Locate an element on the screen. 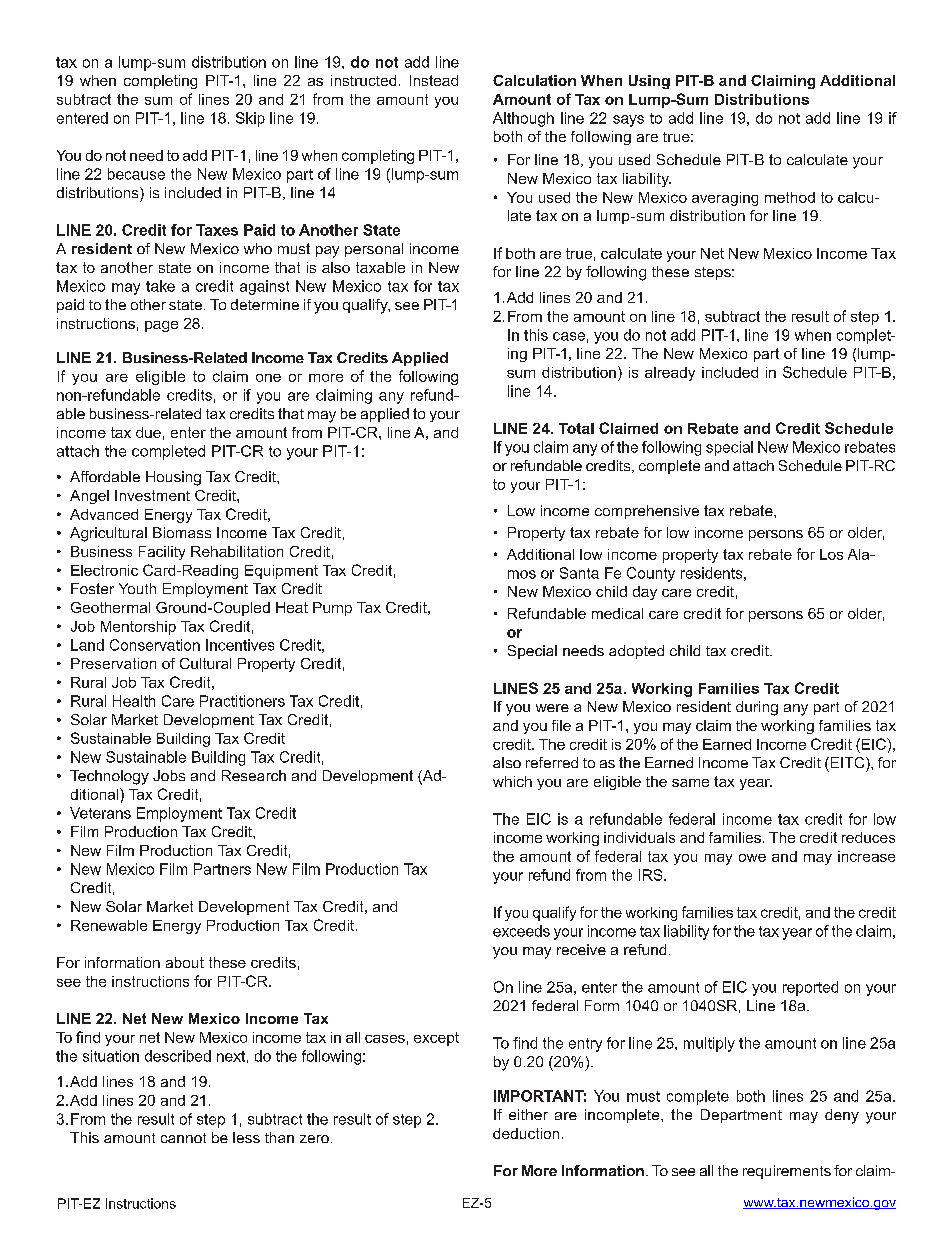  comprehensive is located at coordinates (647, 512).
